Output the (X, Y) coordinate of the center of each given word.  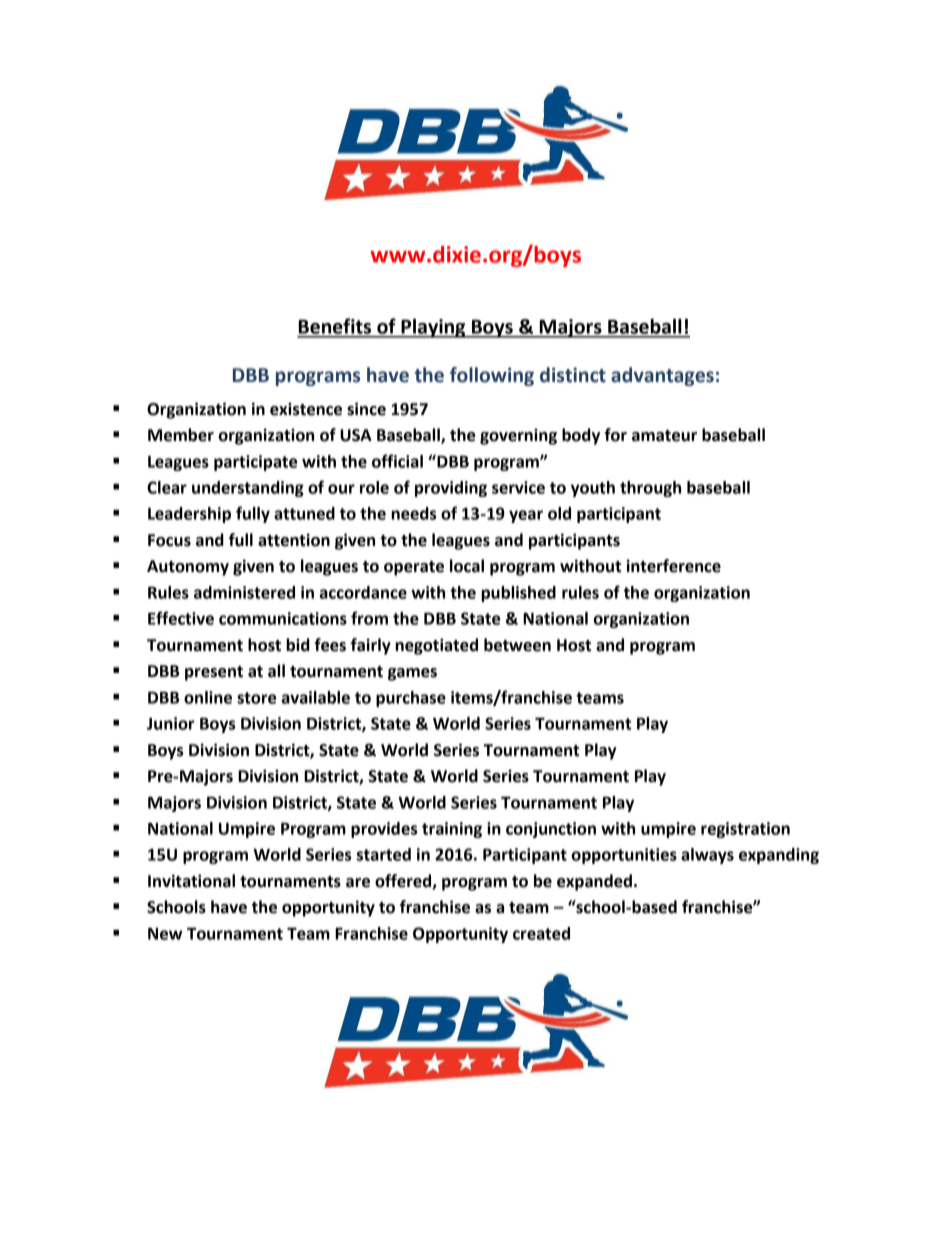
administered (244, 592)
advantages (662, 376)
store (256, 698)
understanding (248, 489)
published (518, 594)
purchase (411, 699)
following (492, 376)
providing (451, 489)
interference (674, 566)
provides (384, 830)
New (165, 933)
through (650, 489)
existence (306, 409)
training (452, 830)
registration (745, 830)
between (517, 645)
